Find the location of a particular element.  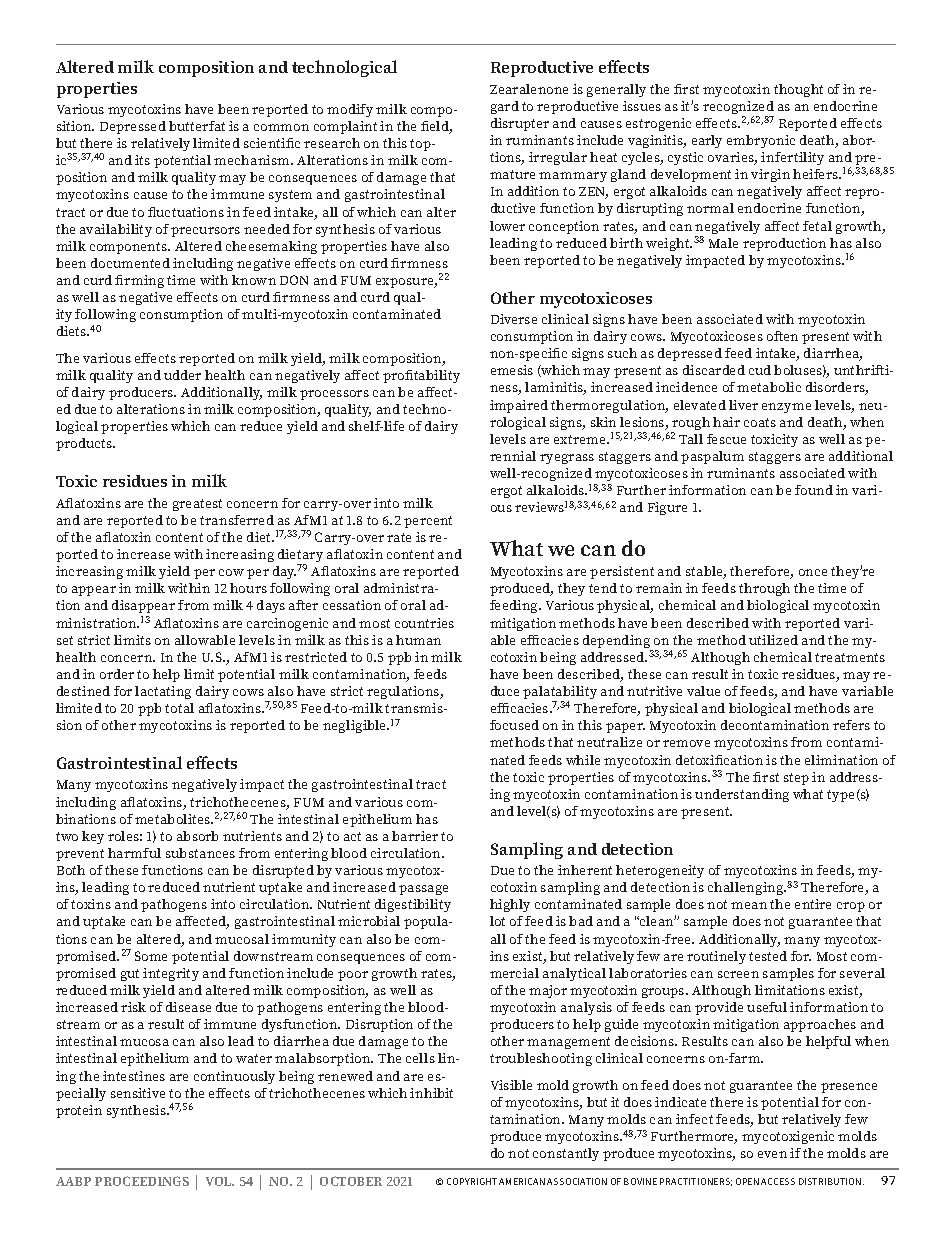

PROCEEDINGS is located at coordinates (142, 1181).
